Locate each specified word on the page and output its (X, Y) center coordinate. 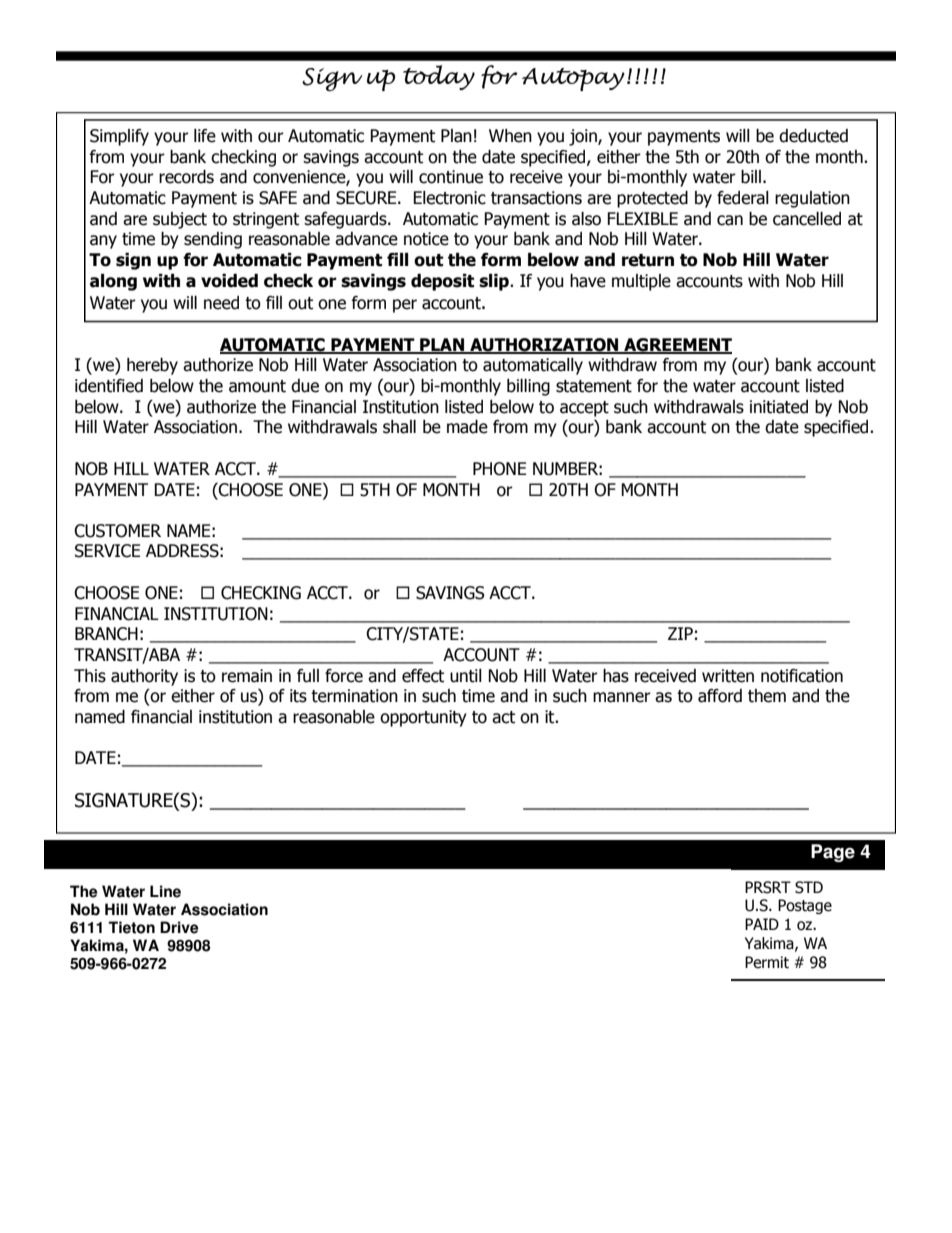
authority (144, 677)
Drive (179, 927)
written (728, 676)
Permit (767, 962)
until (466, 676)
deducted (813, 136)
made (467, 427)
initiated (779, 407)
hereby (152, 366)
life (205, 136)
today (439, 77)
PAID (762, 924)
